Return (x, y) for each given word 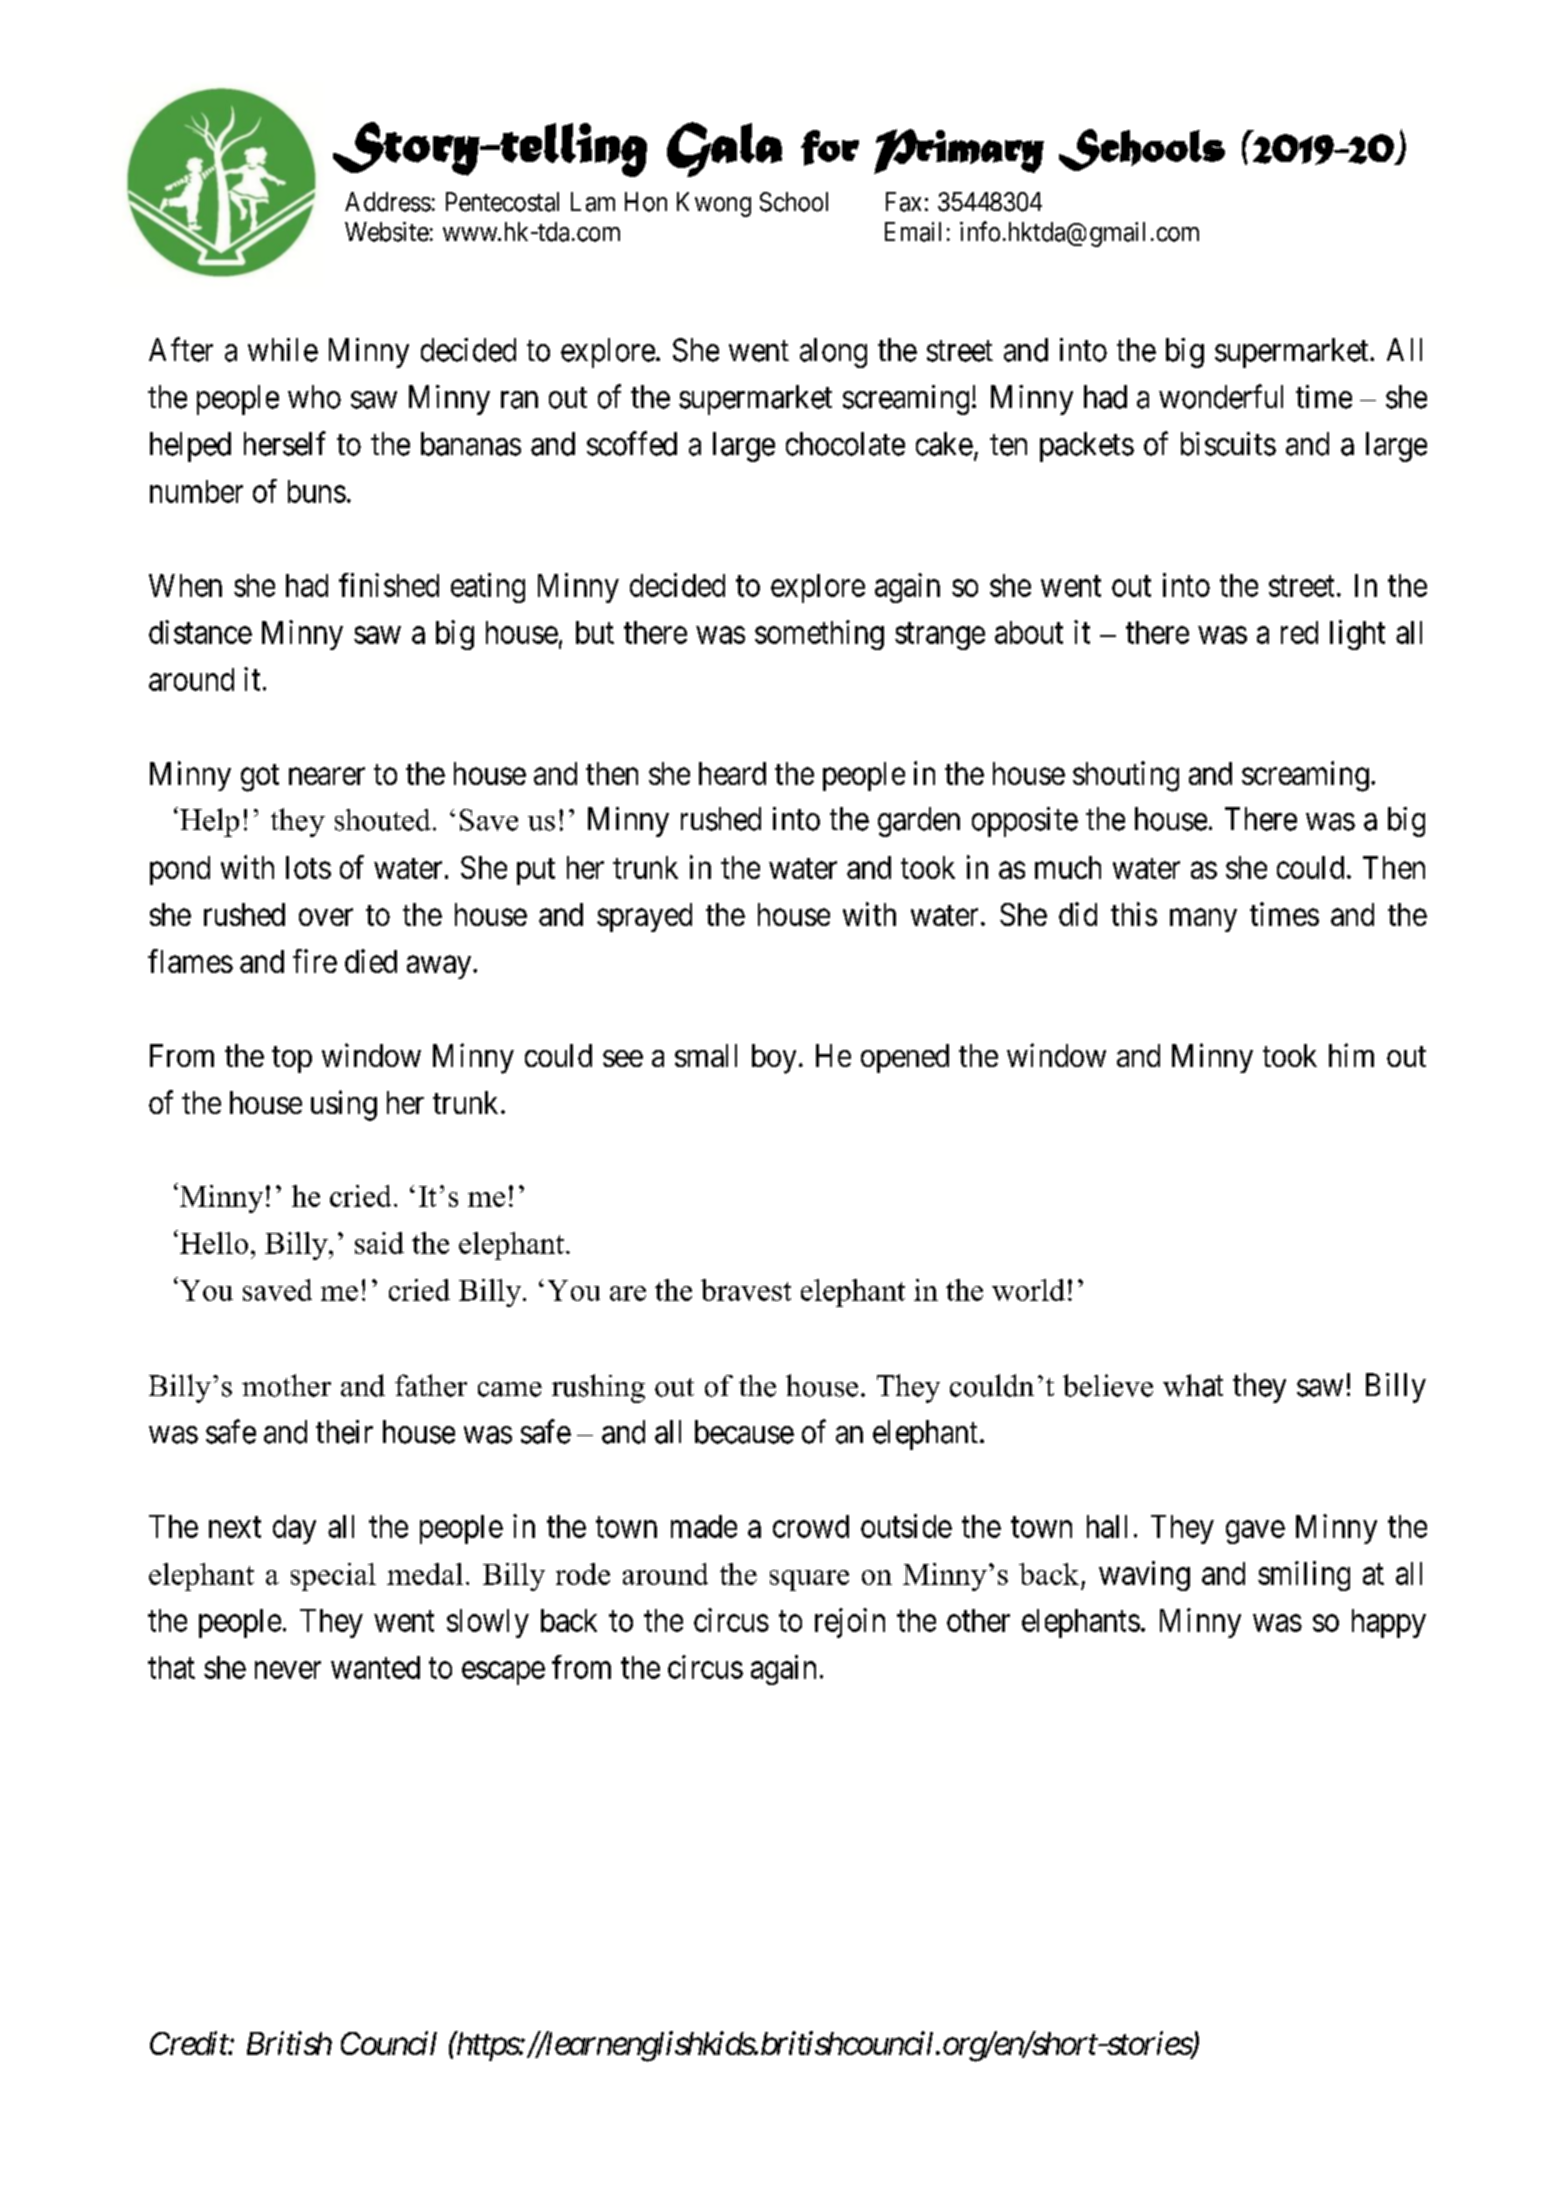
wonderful (1221, 396)
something (819, 635)
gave (1255, 1532)
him (1351, 1055)
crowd (811, 1526)
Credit (190, 2043)
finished (389, 585)
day (294, 1529)
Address (388, 202)
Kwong (714, 204)
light (1357, 635)
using (344, 1105)
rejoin (850, 1623)
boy (774, 1059)
